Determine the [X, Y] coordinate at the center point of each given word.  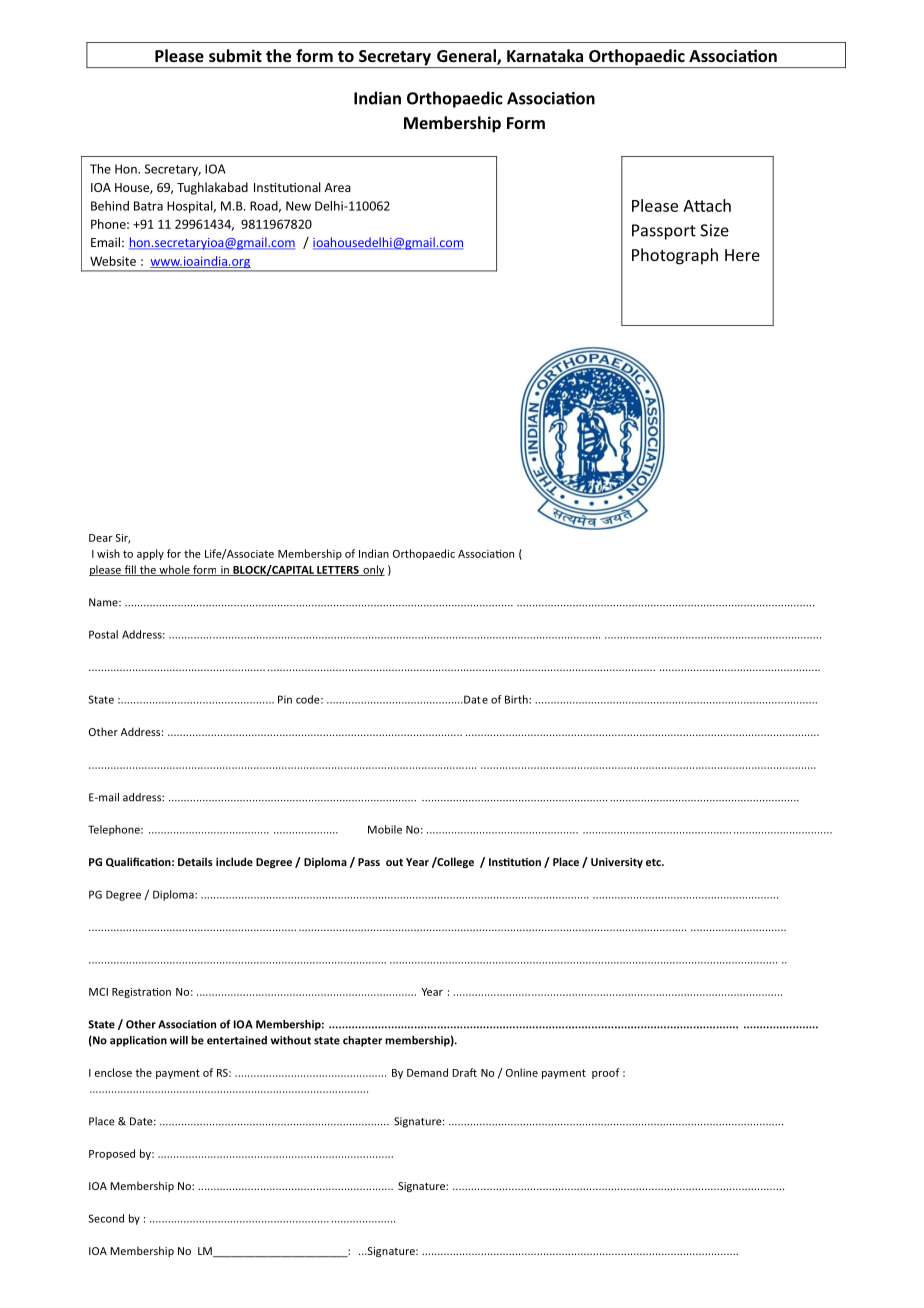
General [467, 57]
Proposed [112, 1154]
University [617, 863]
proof [605, 1073]
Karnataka [545, 55]
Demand [427, 1072]
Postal [103, 634]
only [373, 570]
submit [235, 55]
